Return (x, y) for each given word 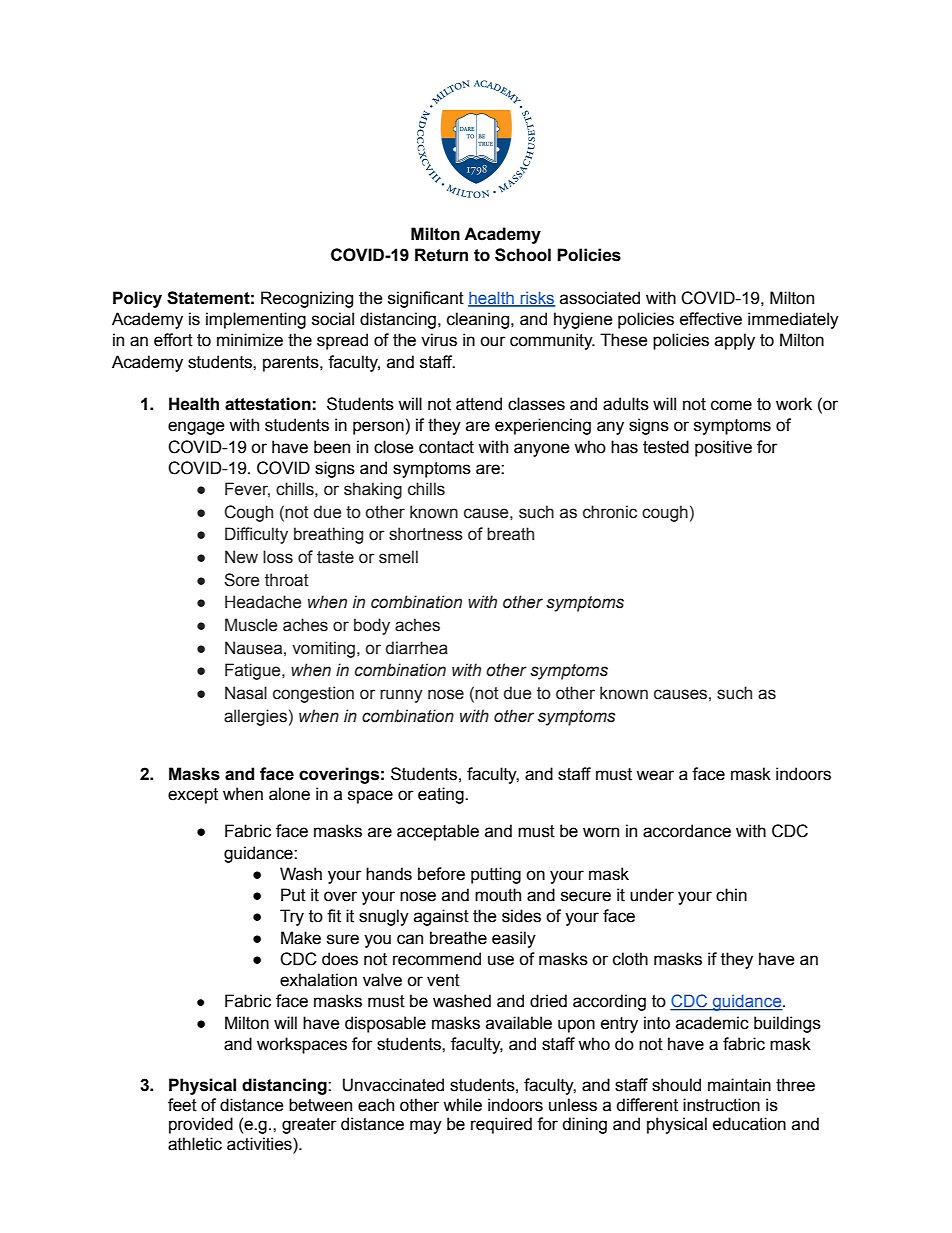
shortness (426, 534)
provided (201, 1125)
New (241, 557)
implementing (256, 320)
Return (441, 255)
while (462, 1105)
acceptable (438, 832)
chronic (610, 512)
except (193, 796)
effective (711, 319)
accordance (687, 831)
